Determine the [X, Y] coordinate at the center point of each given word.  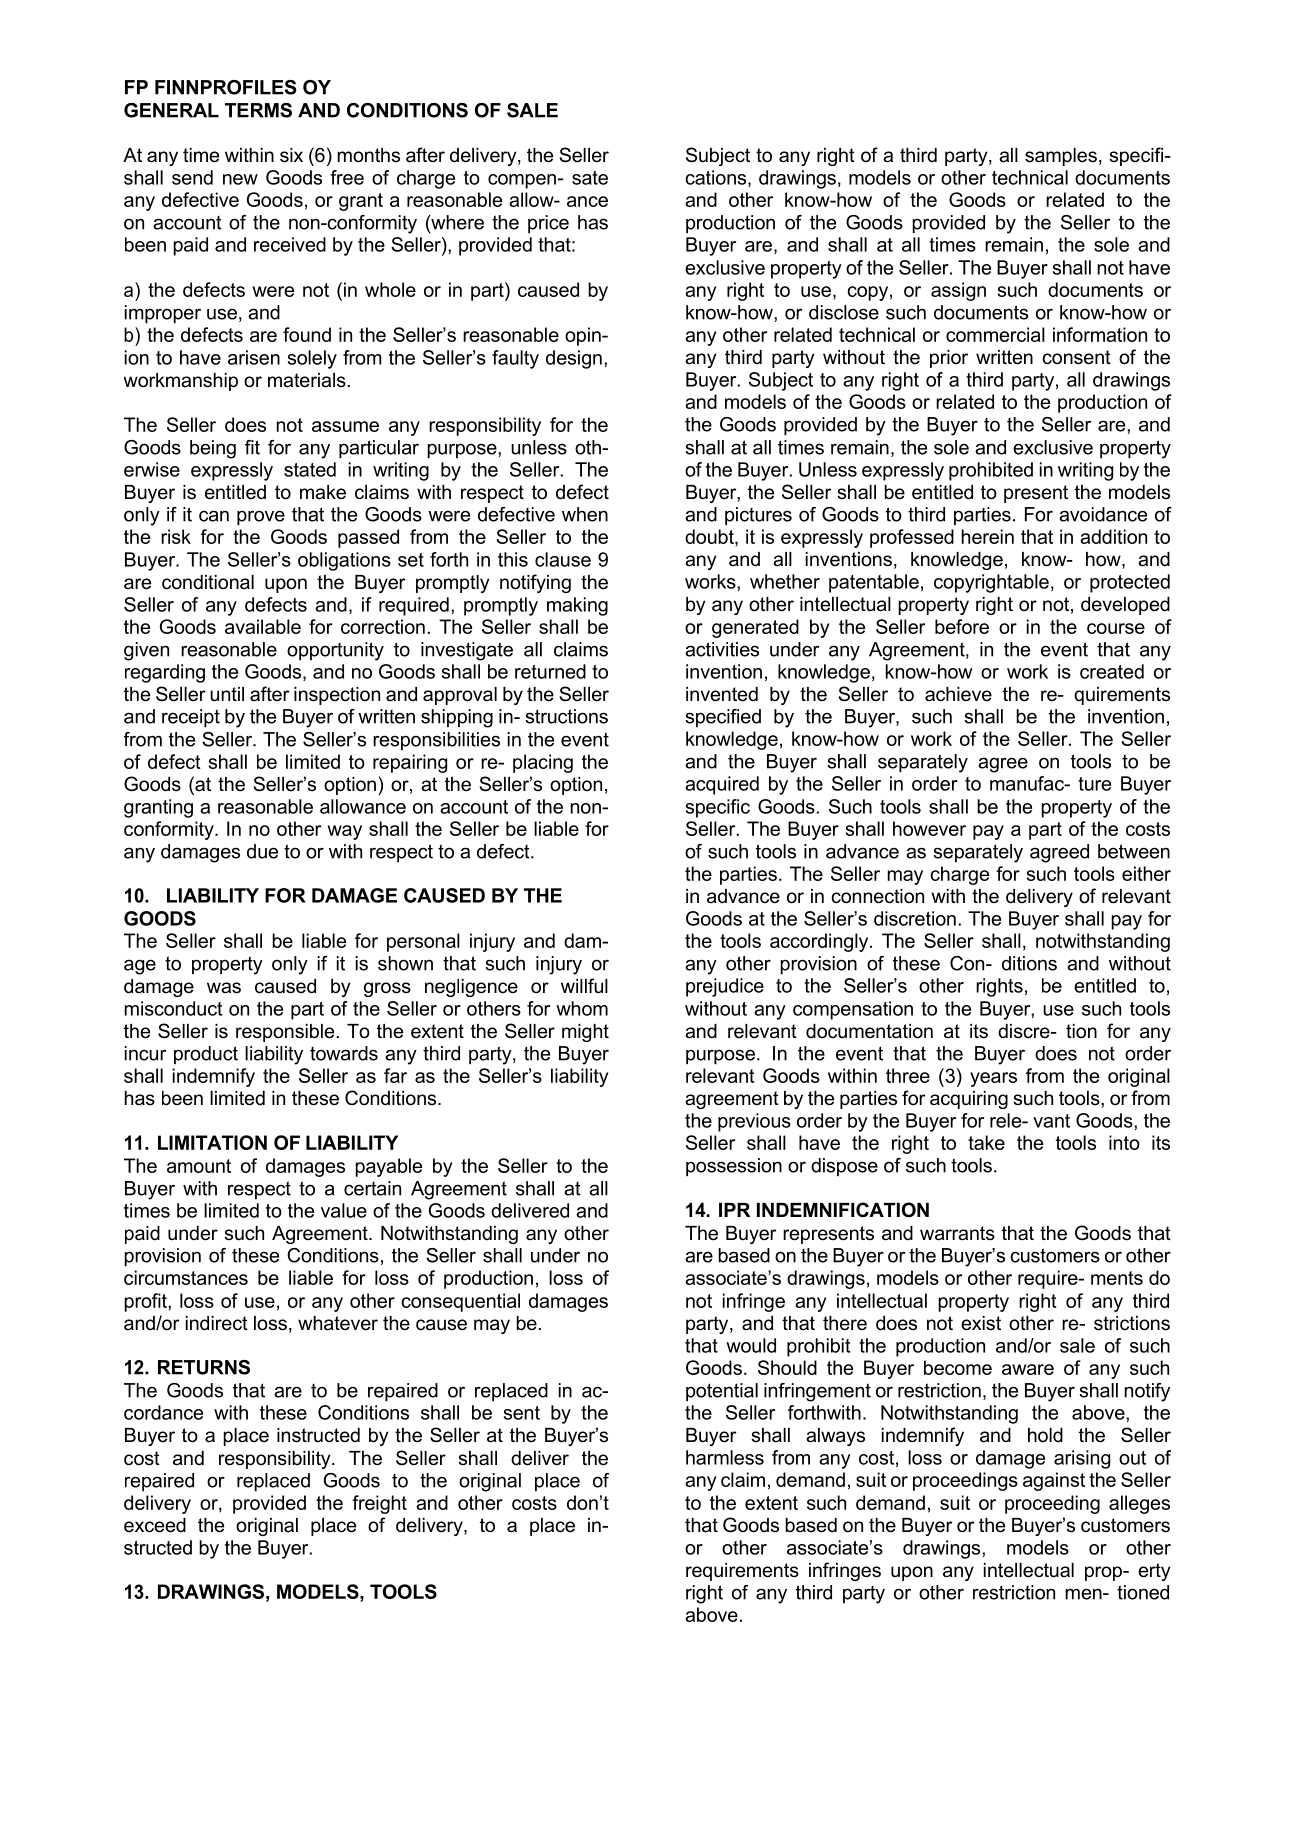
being [213, 449]
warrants [957, 1233]
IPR [734, 1210]
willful [584, 986]
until [227, 694]
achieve [958, 694]
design [574, 359]
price [548, 224]
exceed [155, 1525]
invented [722, 694]
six [291, 155]
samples [1061, 157]
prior [949, 359]
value [344, 1210]
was [224, 988]
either [1146, 873]
